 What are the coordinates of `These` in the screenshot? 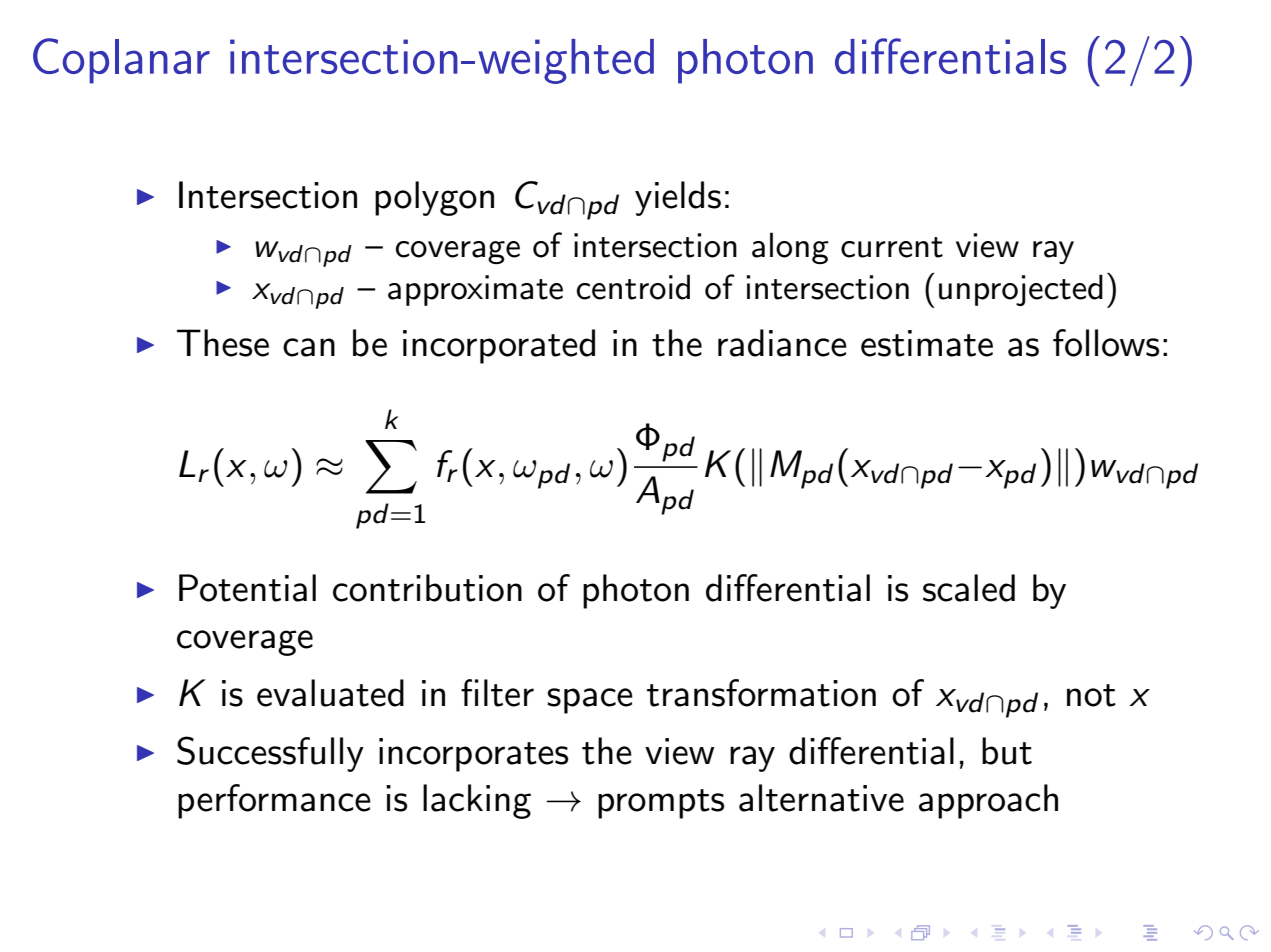 It's located at (223, 343).
